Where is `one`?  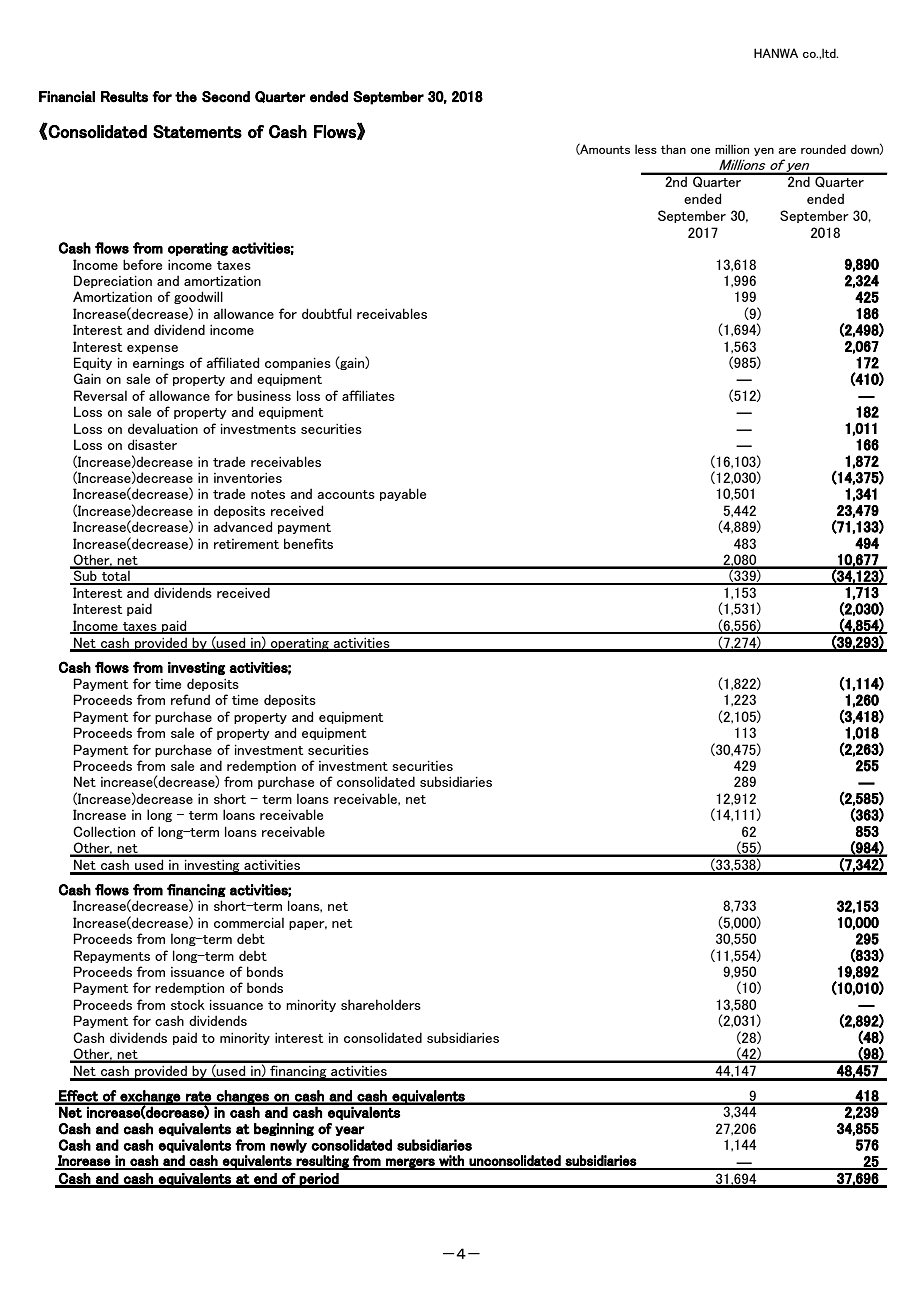 one is located at coordinates (700, 151).
